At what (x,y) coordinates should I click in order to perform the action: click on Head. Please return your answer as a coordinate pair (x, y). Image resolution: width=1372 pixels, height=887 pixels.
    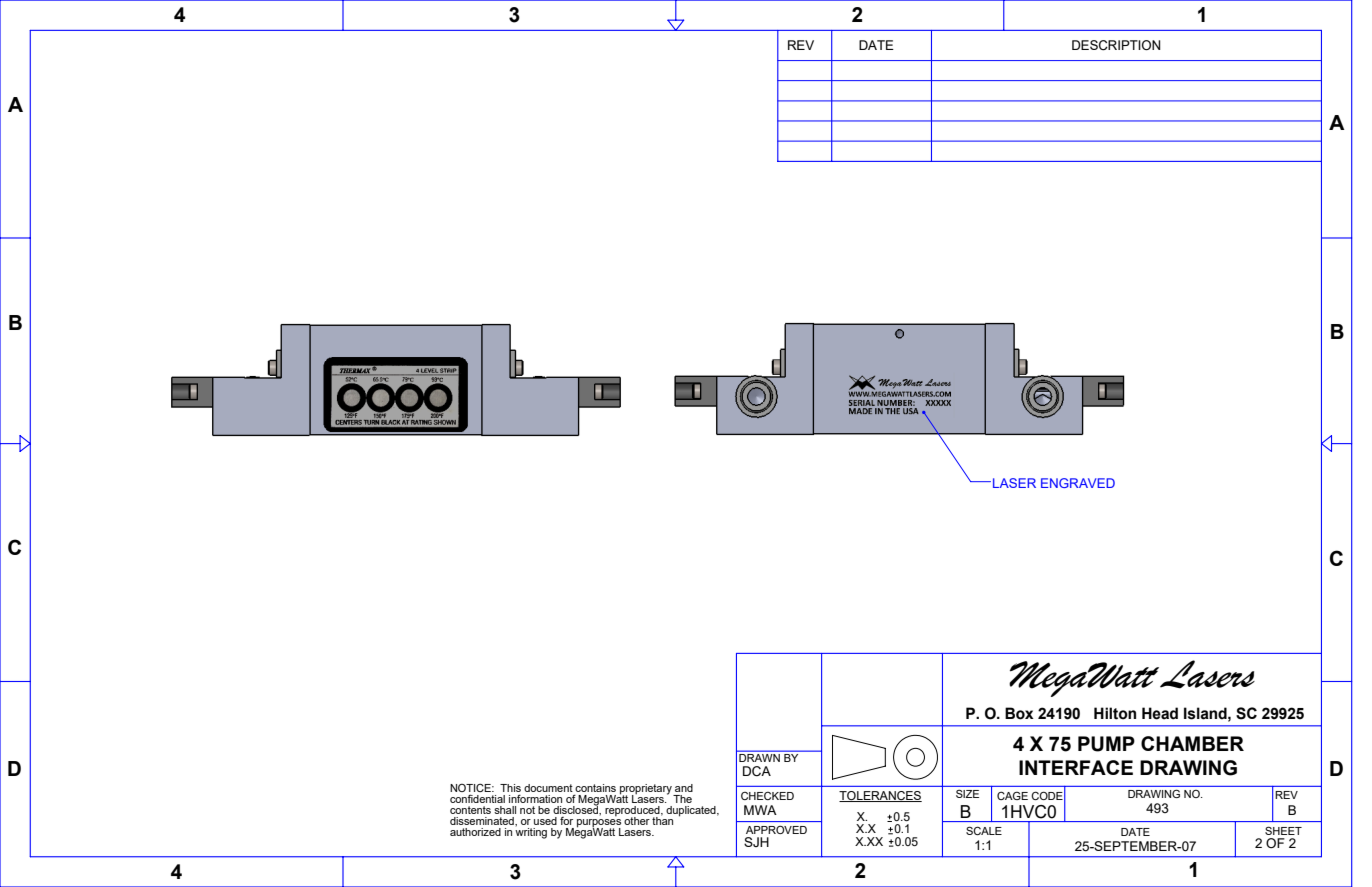
    Looking at the image, I should click on (1160, 713).
